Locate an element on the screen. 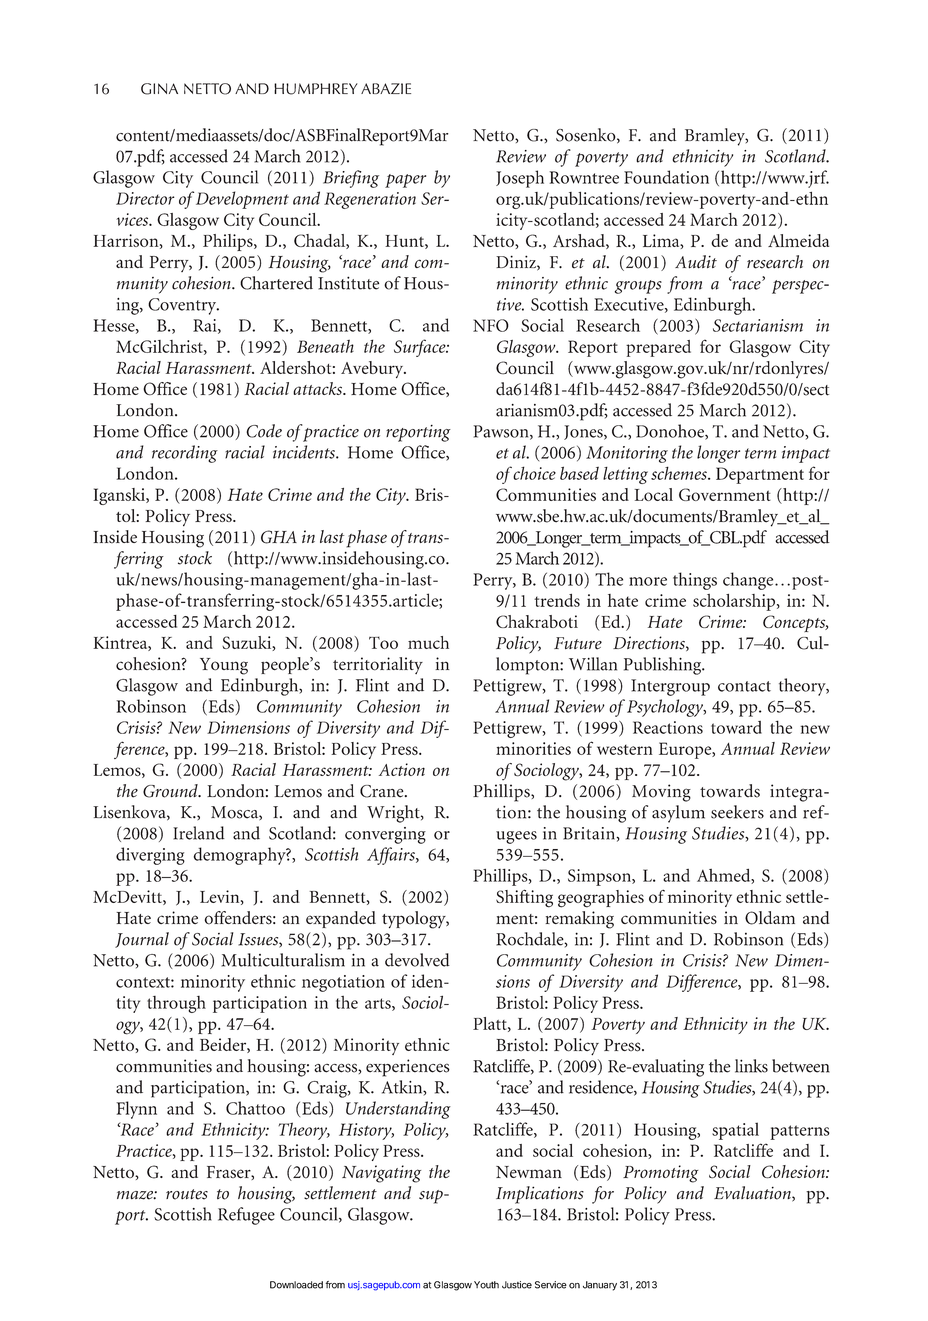 This screenshot has height=1321, width=928. Refugee is located at coordinates (246, 1216).
